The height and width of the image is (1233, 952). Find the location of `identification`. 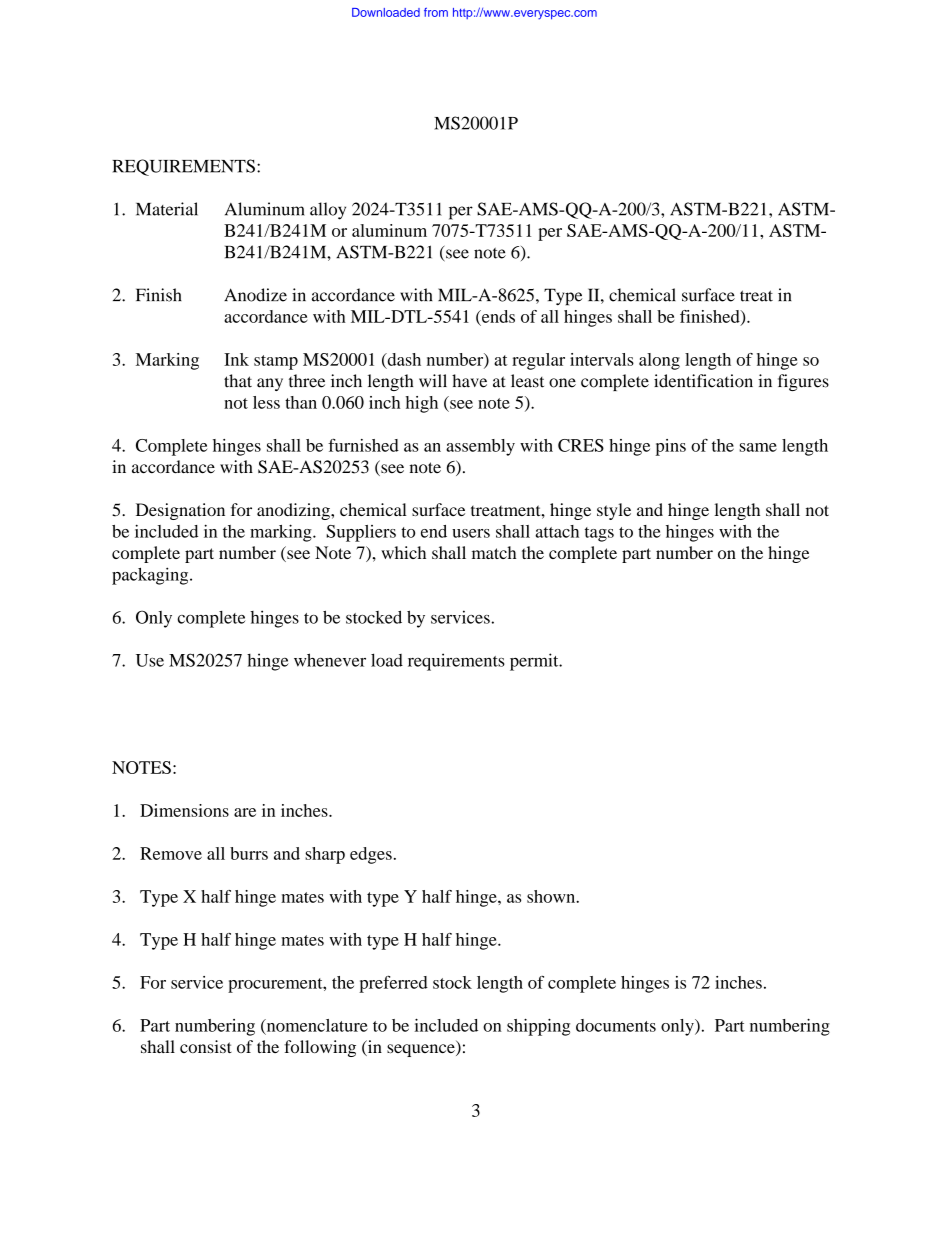

identification is located at coordinates (703, 381).
